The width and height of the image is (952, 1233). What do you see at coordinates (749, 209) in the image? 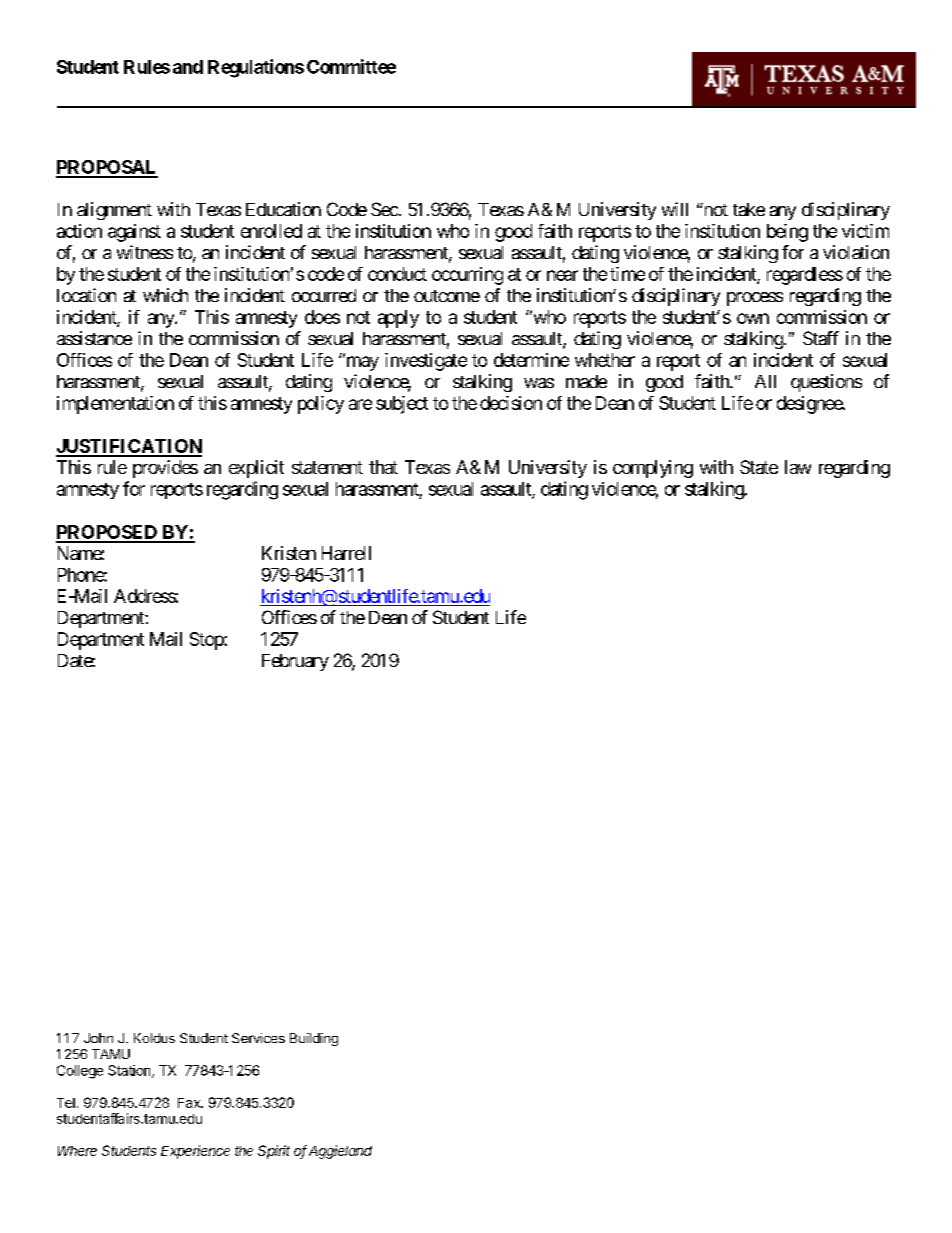
I see `take` at bounding box center [749, 209].
